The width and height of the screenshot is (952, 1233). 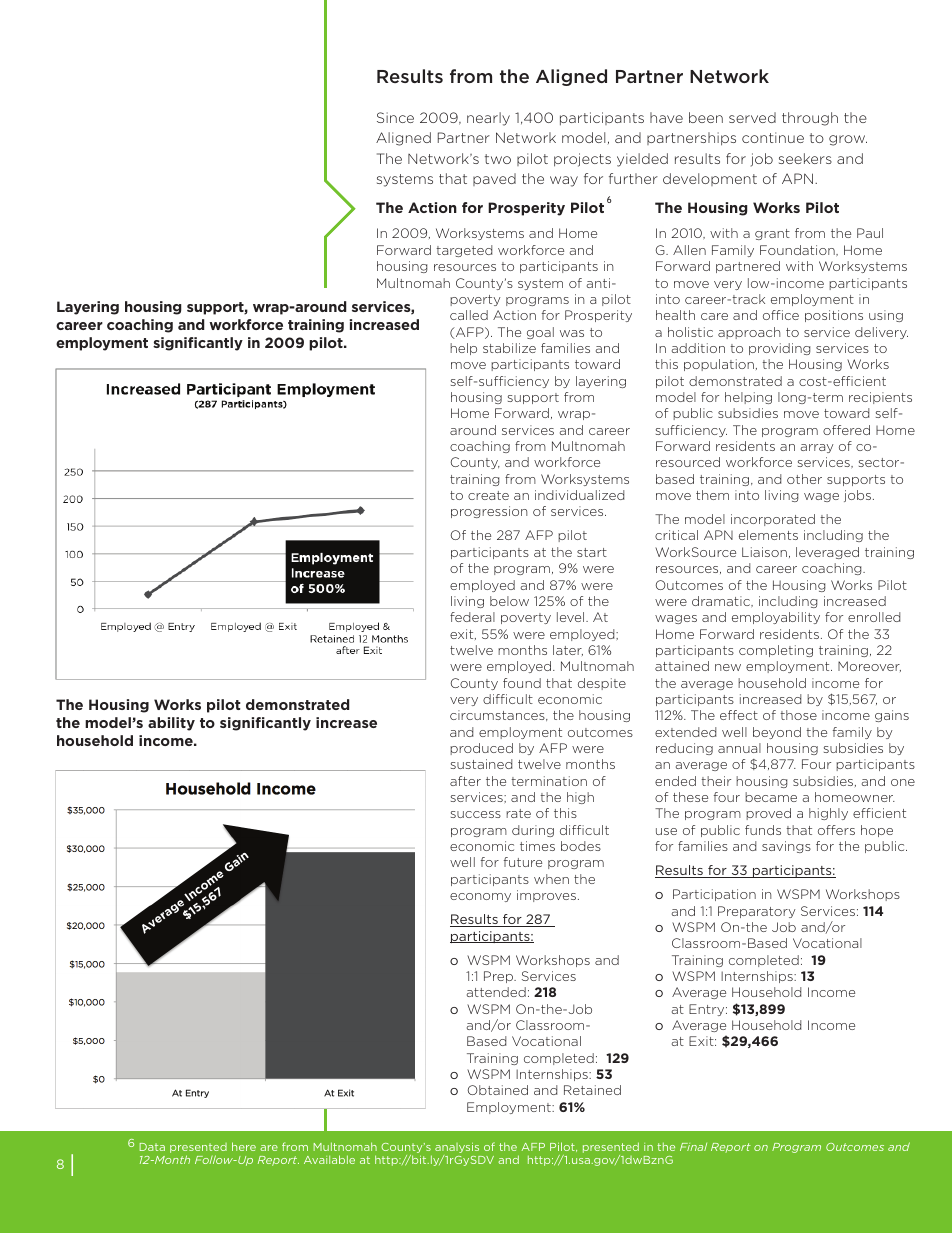 What do you see at coordinates (472, 617) in the screenshot?
I see `federal` at bounding box center [472, 617].
